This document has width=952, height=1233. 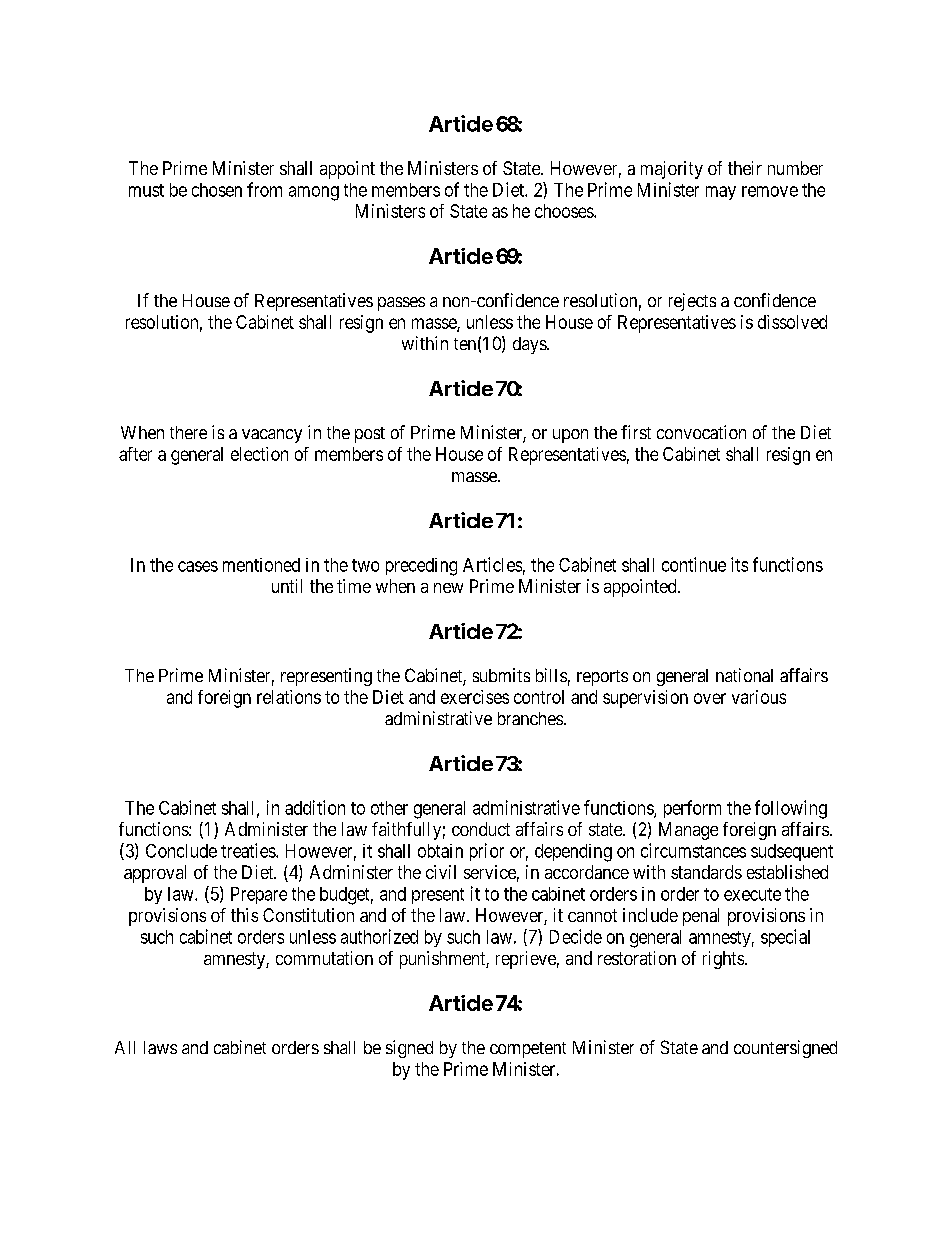 I want to click on exercises, so click(x=475, y=697).
